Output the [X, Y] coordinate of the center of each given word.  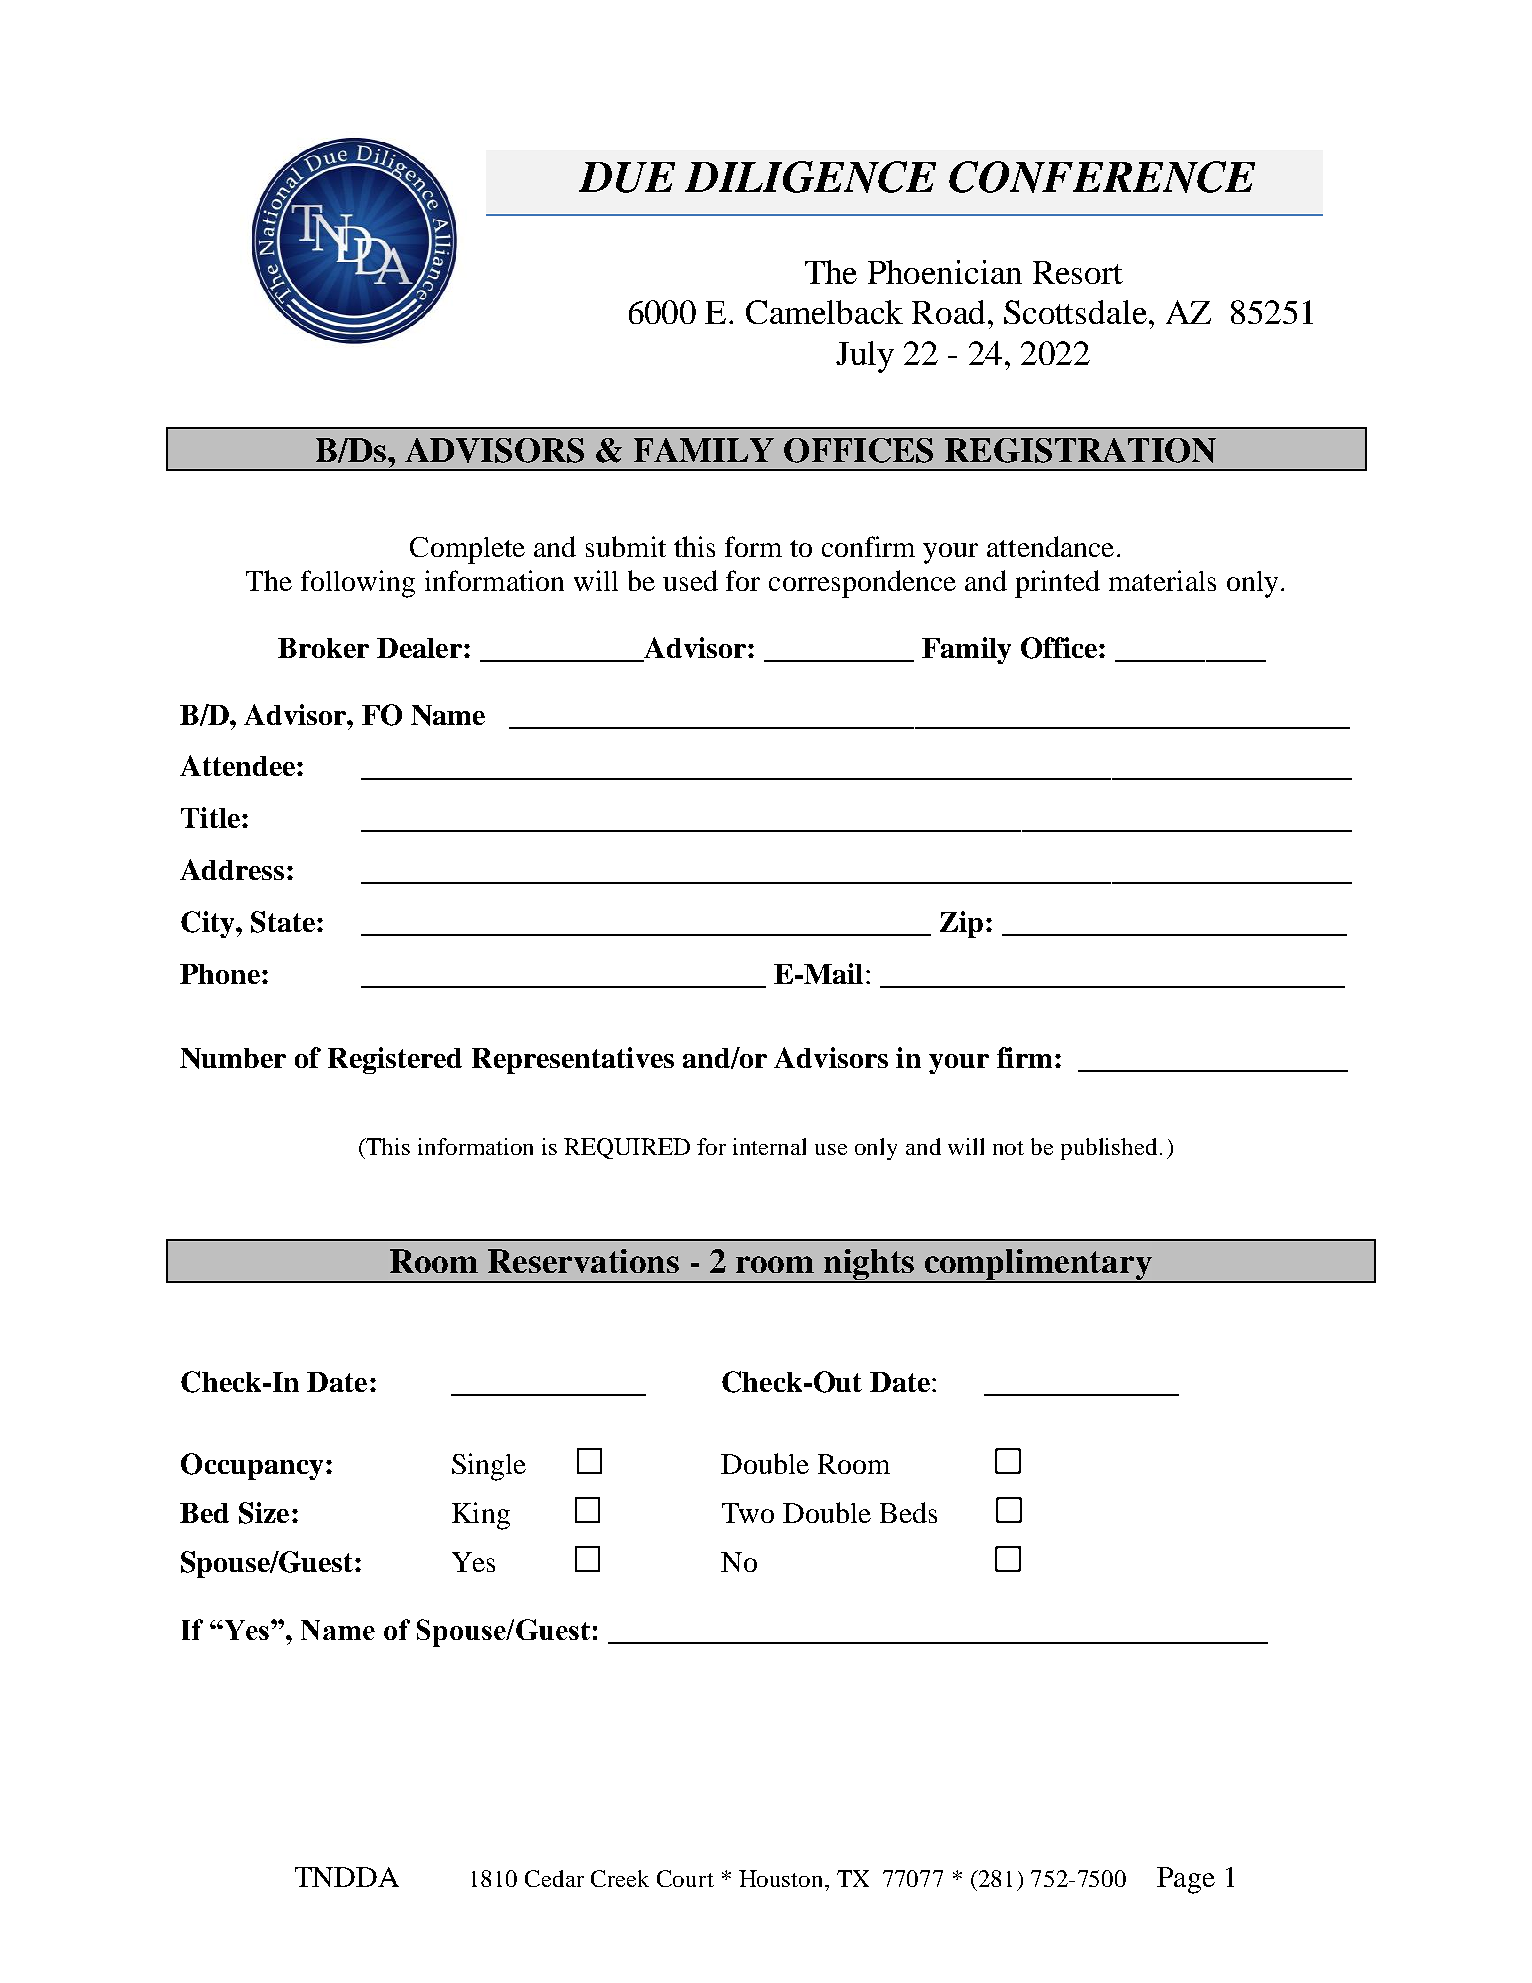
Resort [1078, 272]
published [1109, 1149]
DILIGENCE [810, 177]
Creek [620, 1878]
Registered [395, 1060]
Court [685, 1878]
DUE [627, 177]
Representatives [573, 1060]
